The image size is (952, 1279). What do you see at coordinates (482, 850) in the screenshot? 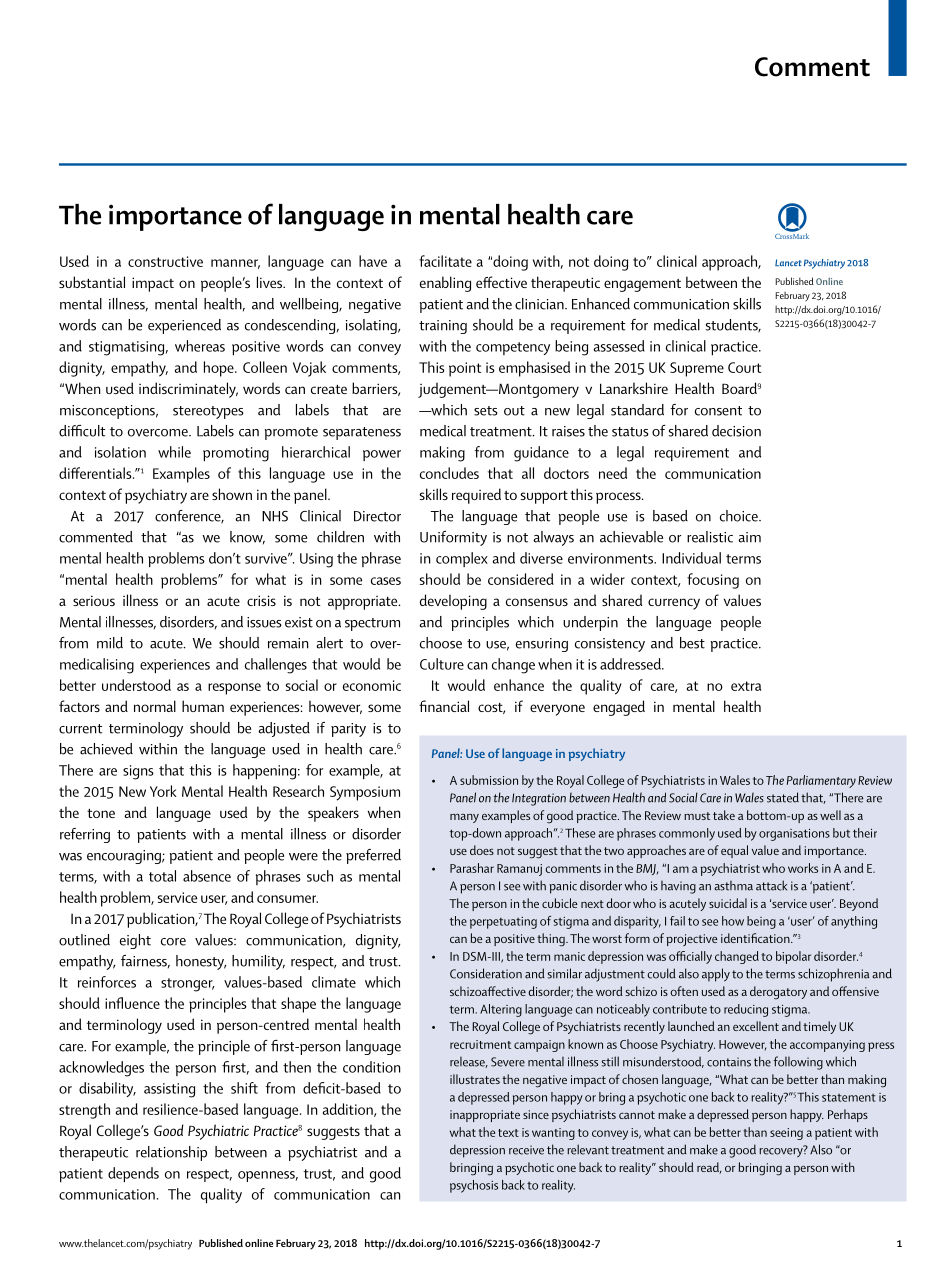
I see `does` at bounding box center [482, 850].
